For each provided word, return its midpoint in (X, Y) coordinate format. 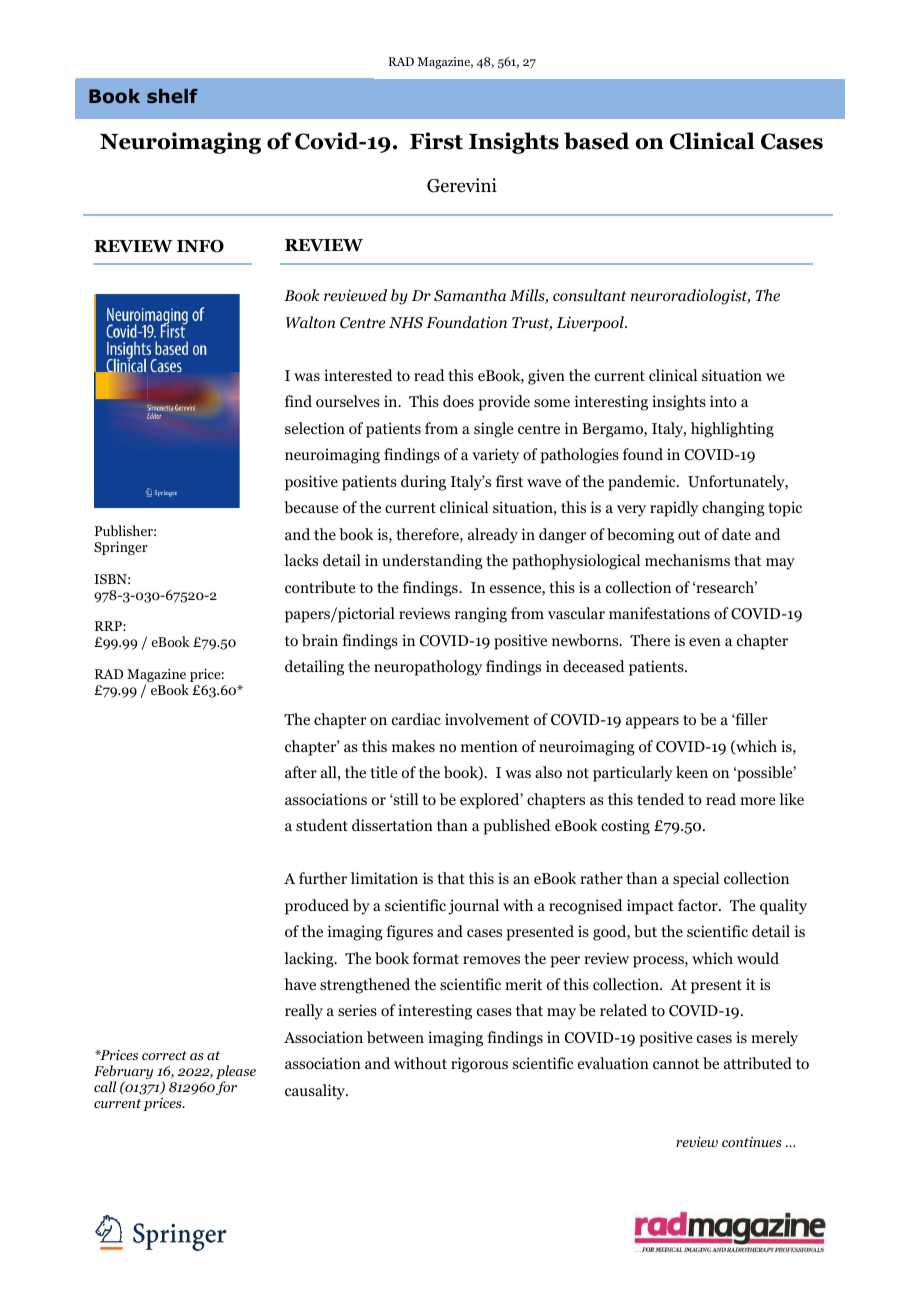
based (597, 141)
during (423, 483)
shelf (172, 96)
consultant (590, 295)
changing (733, 509)
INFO (200, 246)
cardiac (416, 719)
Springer (121, 548)
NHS (406, 322)
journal (473, 907)
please (236, 1073)
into (723, 401)
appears (652, 723)
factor (699, 905)
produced (317, 907)
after (301, 772)
